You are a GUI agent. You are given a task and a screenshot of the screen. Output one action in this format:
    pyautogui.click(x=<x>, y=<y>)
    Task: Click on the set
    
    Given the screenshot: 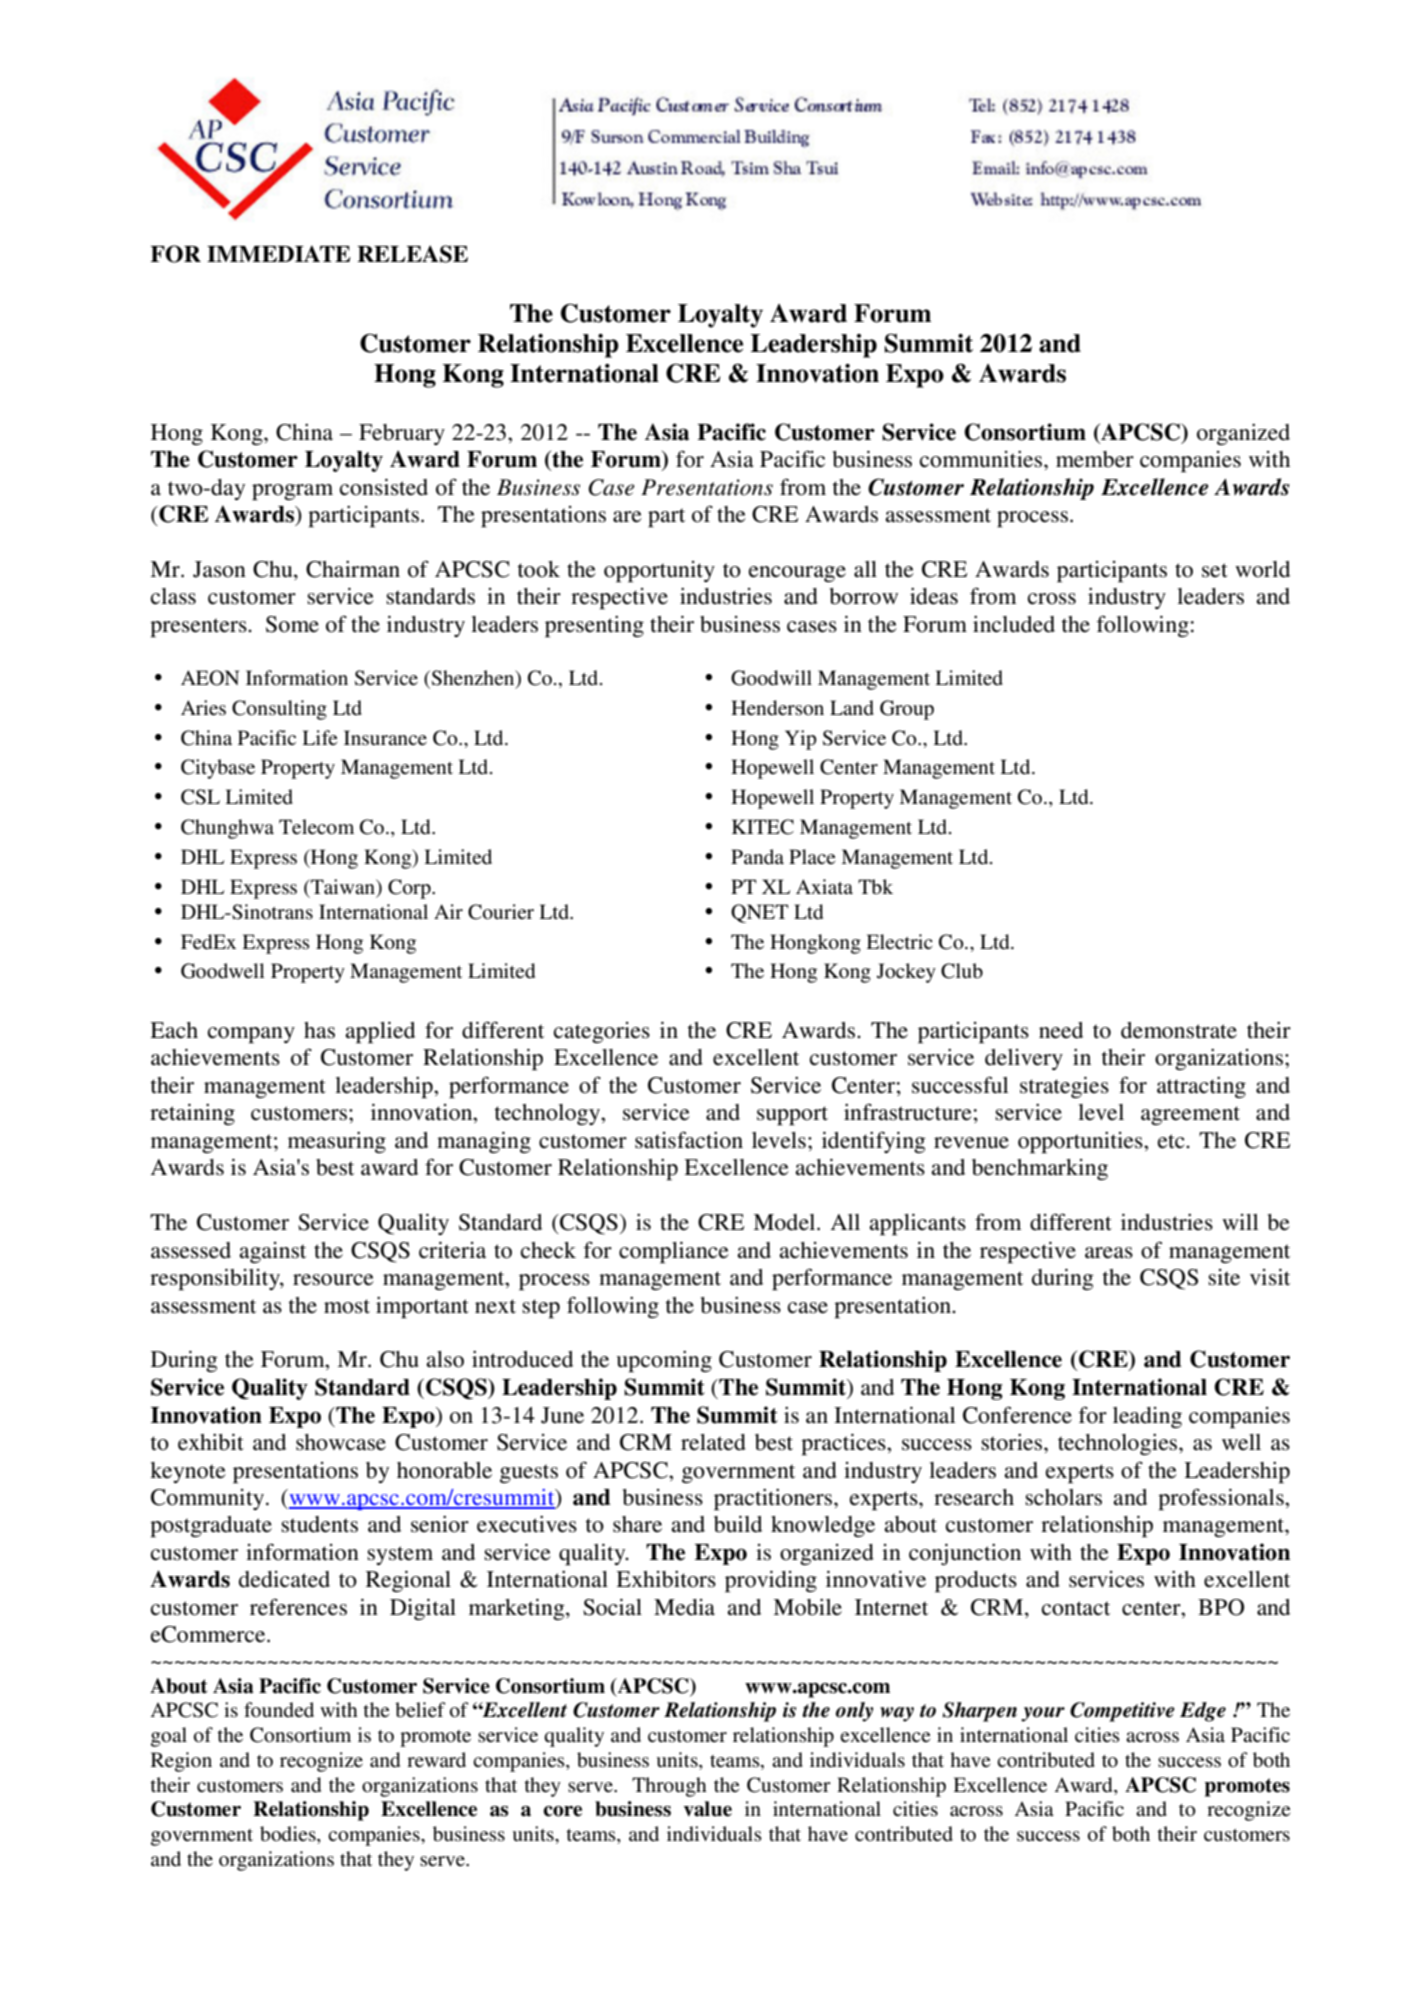 What is the action you would take?
    pyautogui.click(x=1215, y=570)
